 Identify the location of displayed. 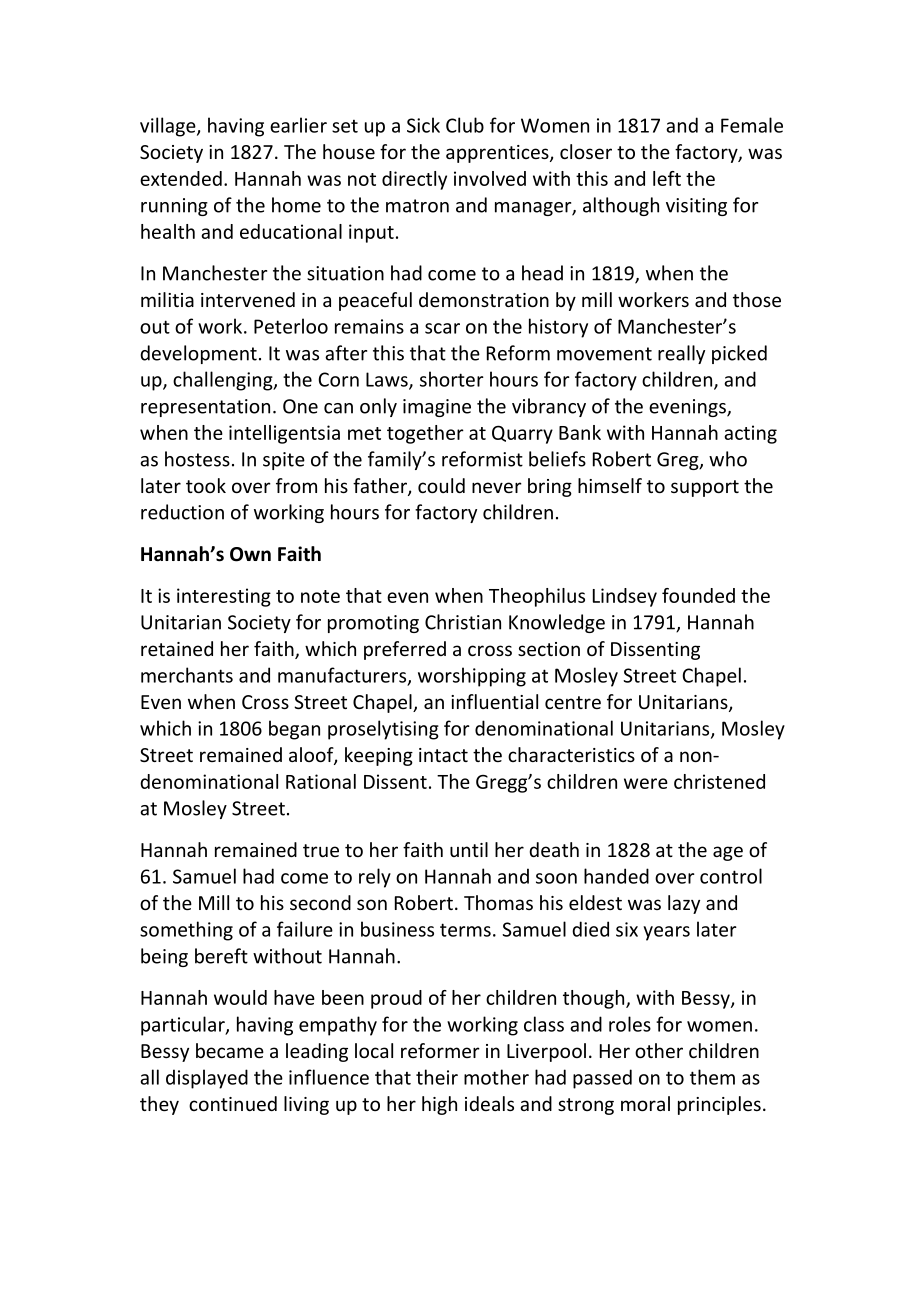
(207, 1079).
